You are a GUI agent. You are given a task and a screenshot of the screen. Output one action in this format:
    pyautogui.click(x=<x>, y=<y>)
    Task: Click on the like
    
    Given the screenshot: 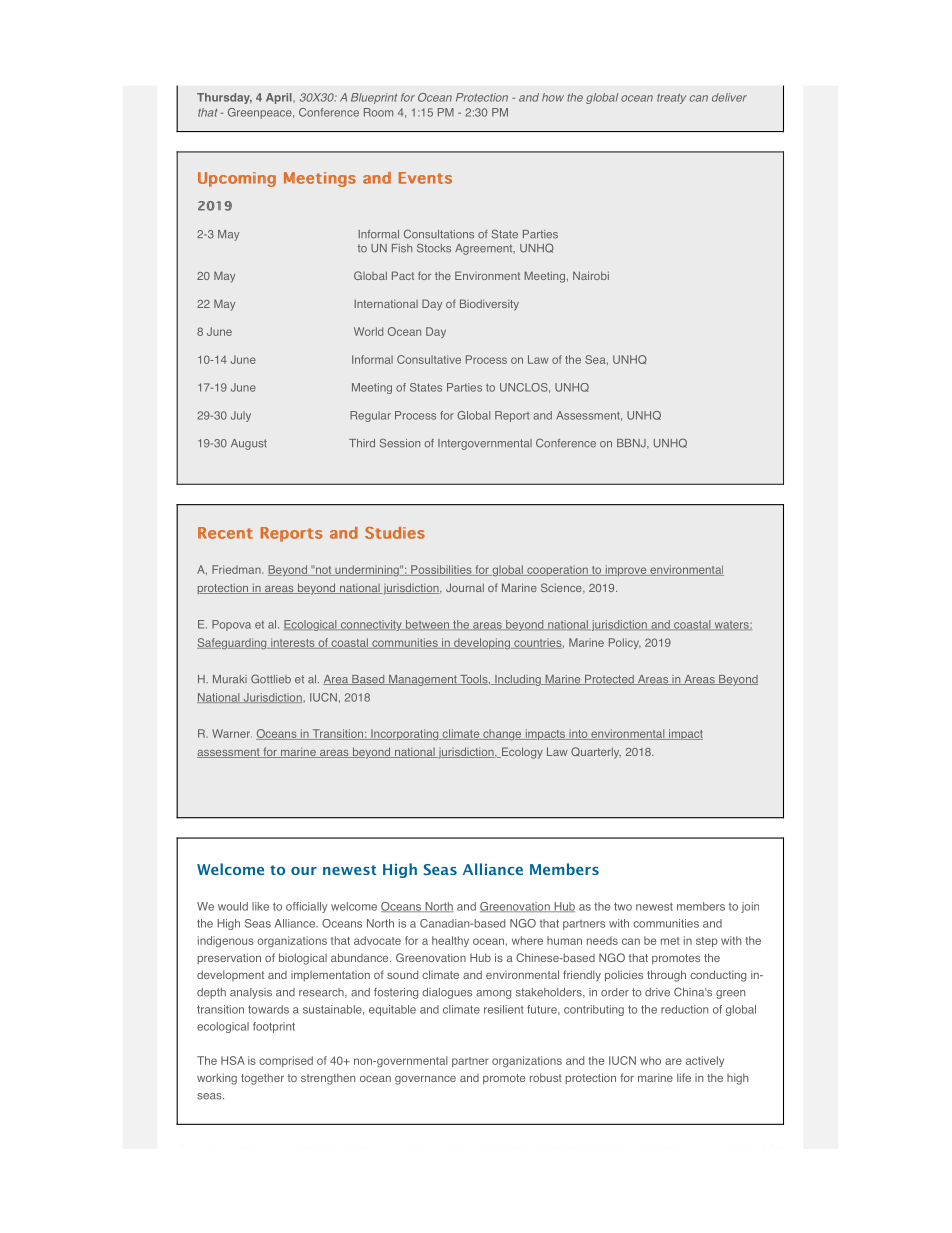 What is the action you would take?
    pyautogui.click(x=260, y=906)
